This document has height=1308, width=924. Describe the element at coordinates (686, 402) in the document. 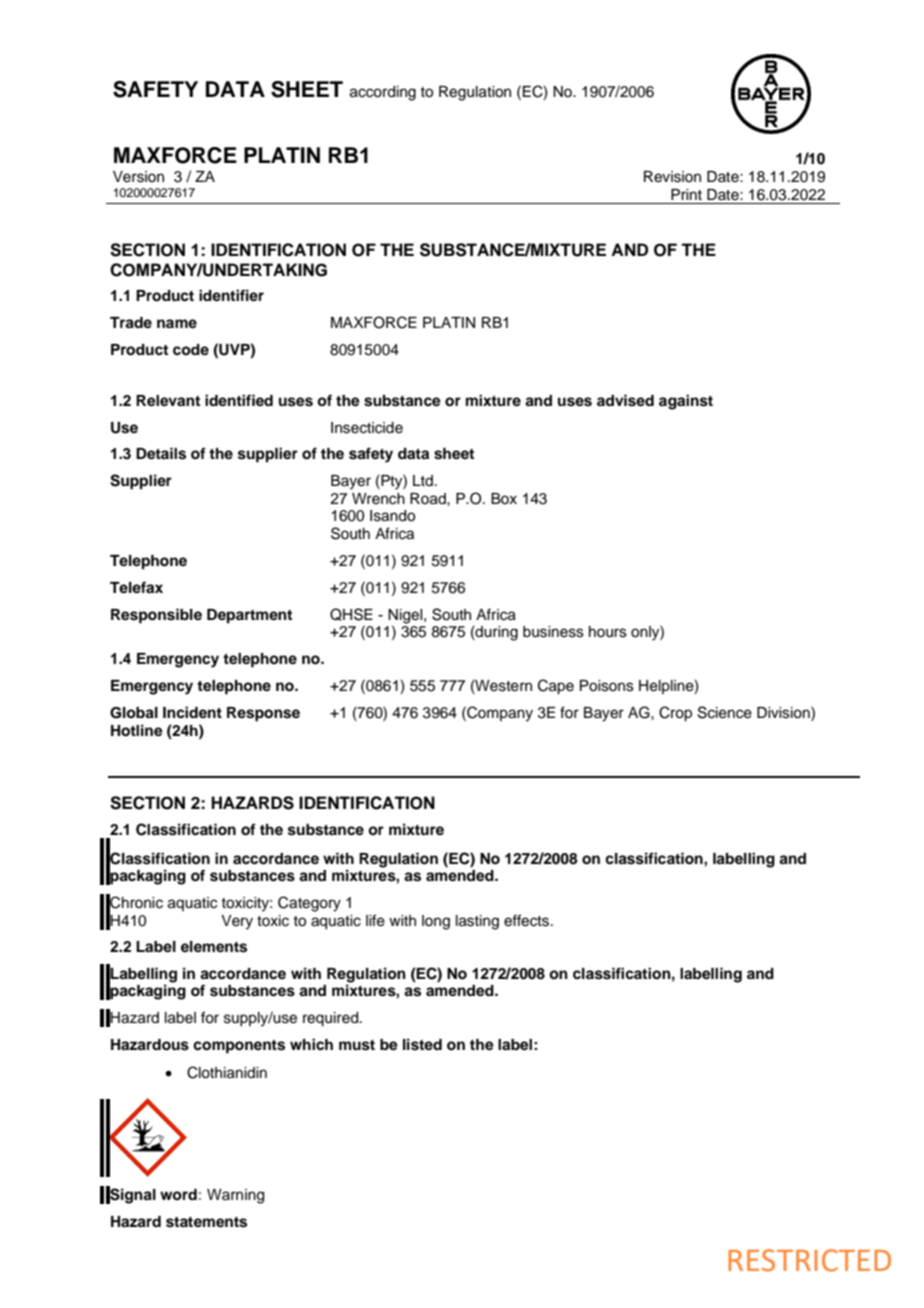

I see `against` at that location.
